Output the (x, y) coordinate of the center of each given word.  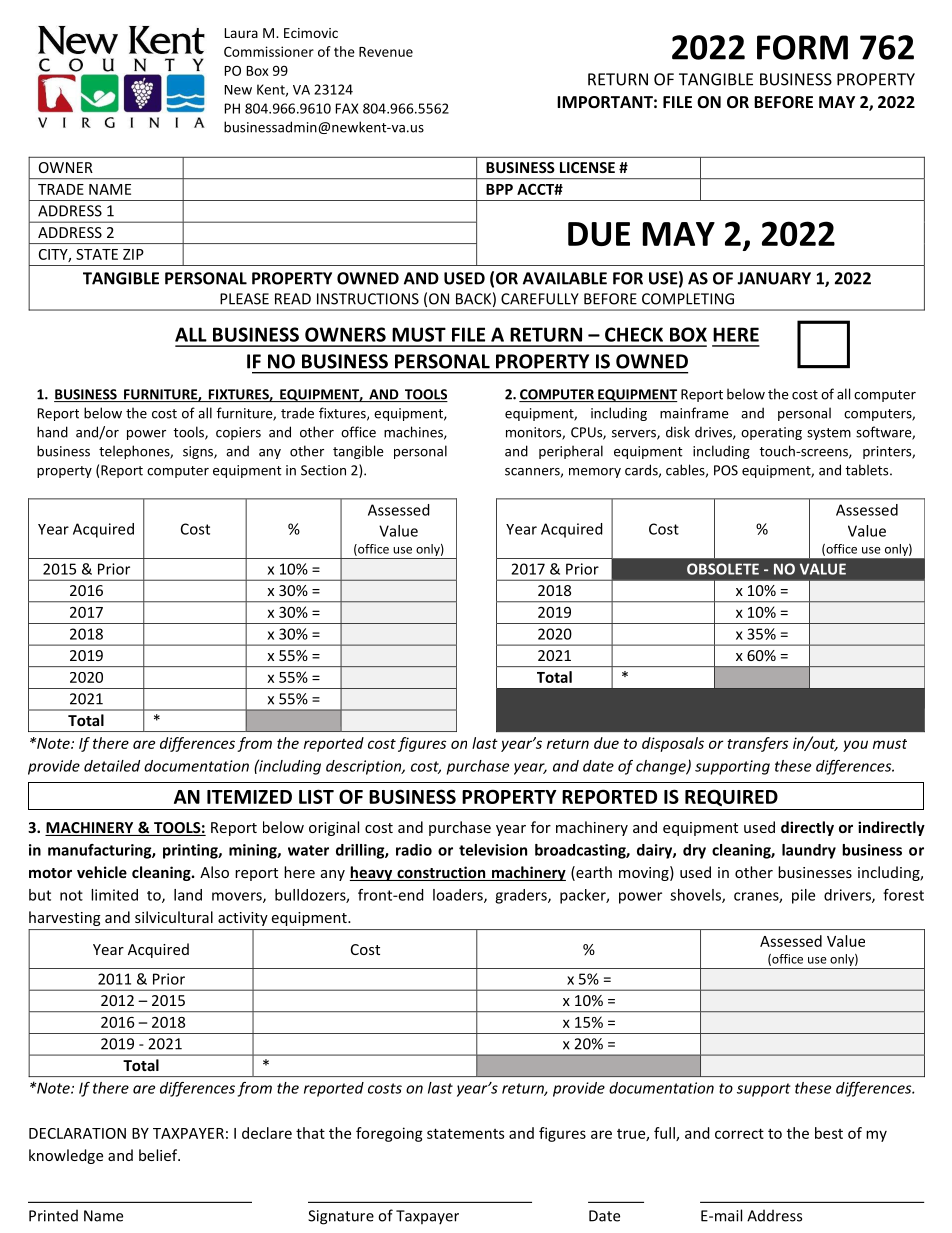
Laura (241, 33)
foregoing (389, 1134)
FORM (802, 47)
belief (159, 1155)
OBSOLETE (723, 569)
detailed (112, 766)
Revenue (386, 52)
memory (595, 473)
